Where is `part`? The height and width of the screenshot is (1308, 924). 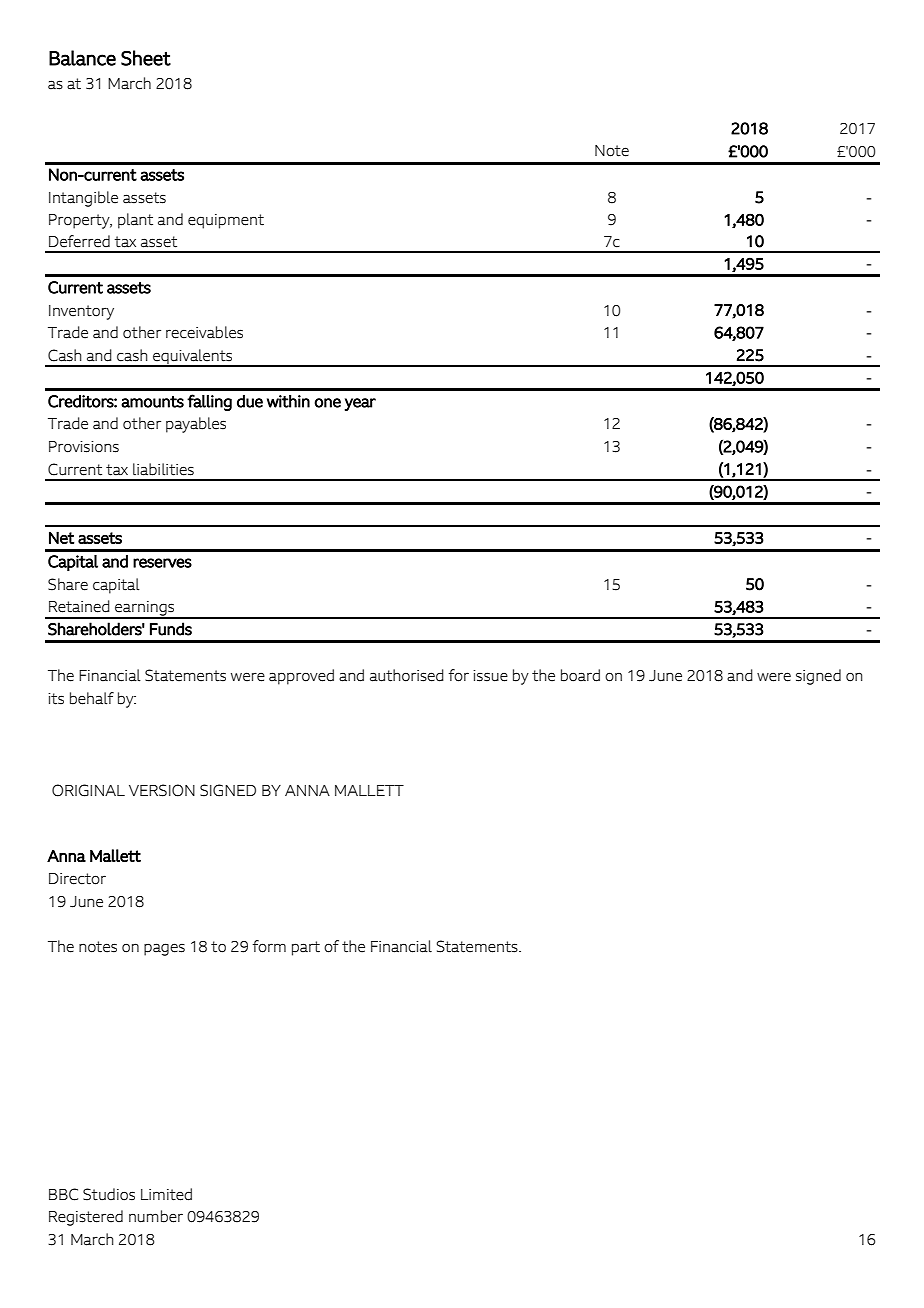 part is located at coordinates (306, 948).
